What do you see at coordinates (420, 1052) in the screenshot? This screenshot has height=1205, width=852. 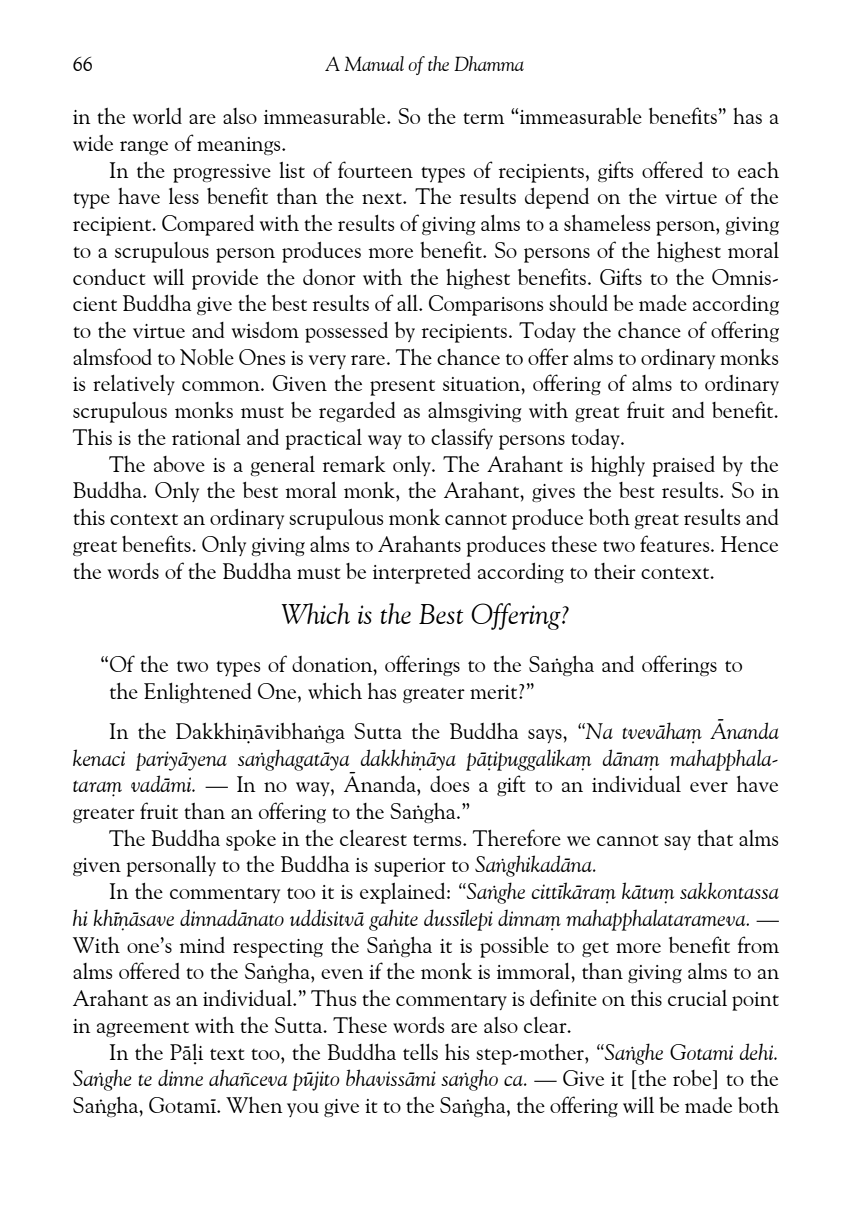 I see `tells` at bounding box center [420, 1052].
